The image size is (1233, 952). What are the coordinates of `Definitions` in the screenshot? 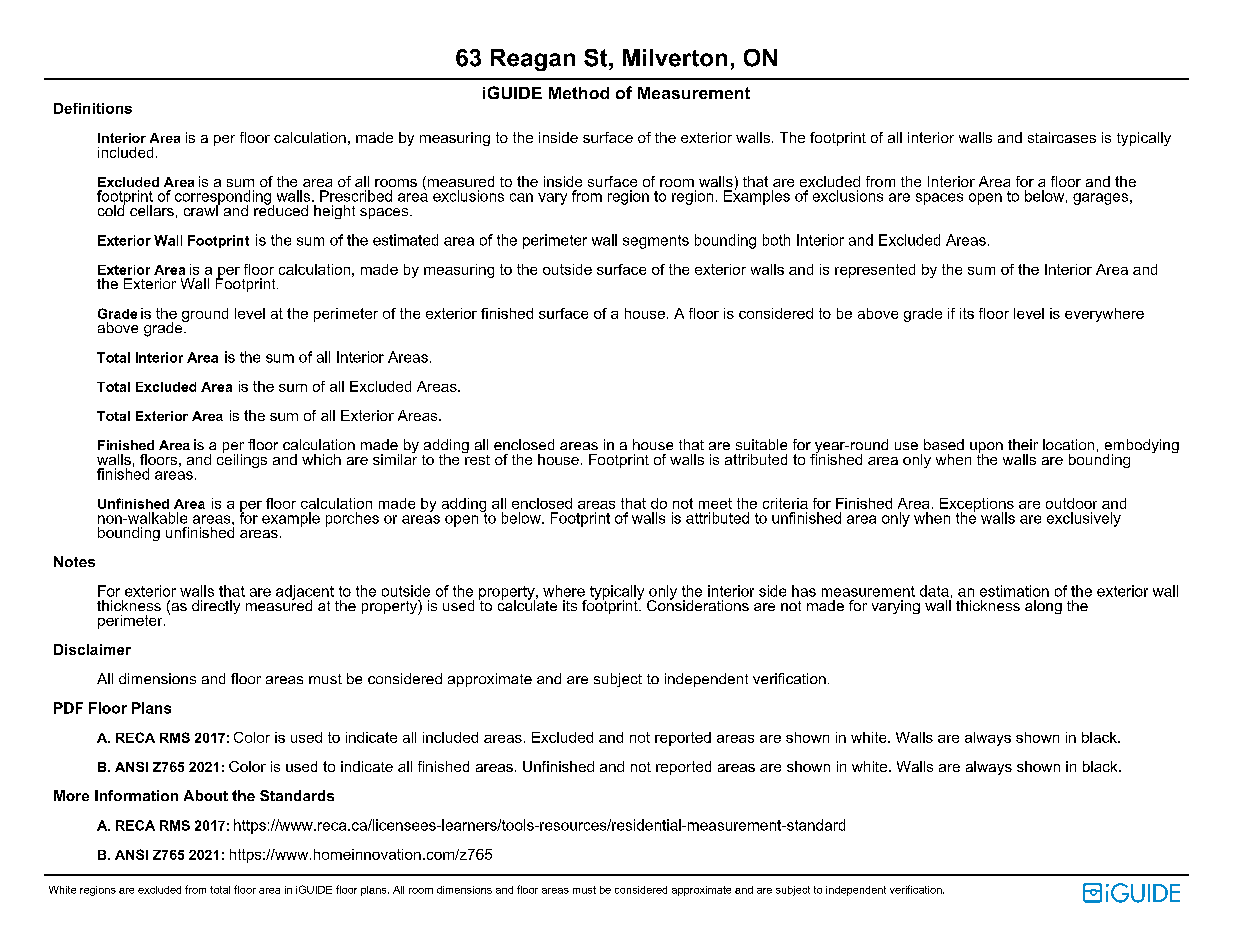 It's located at (93, 108).
